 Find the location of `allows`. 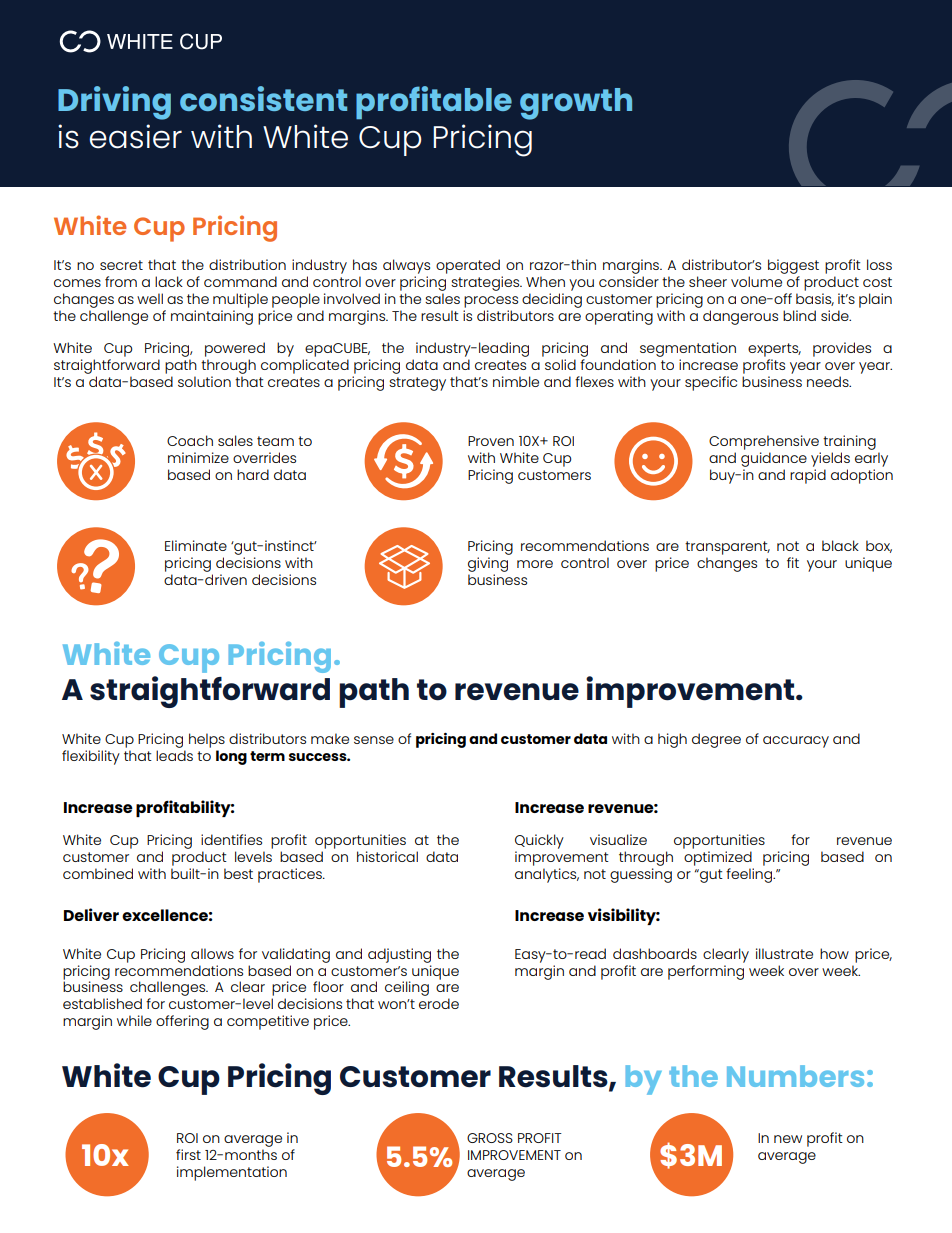

allows is located at coordinates (212, 953).
